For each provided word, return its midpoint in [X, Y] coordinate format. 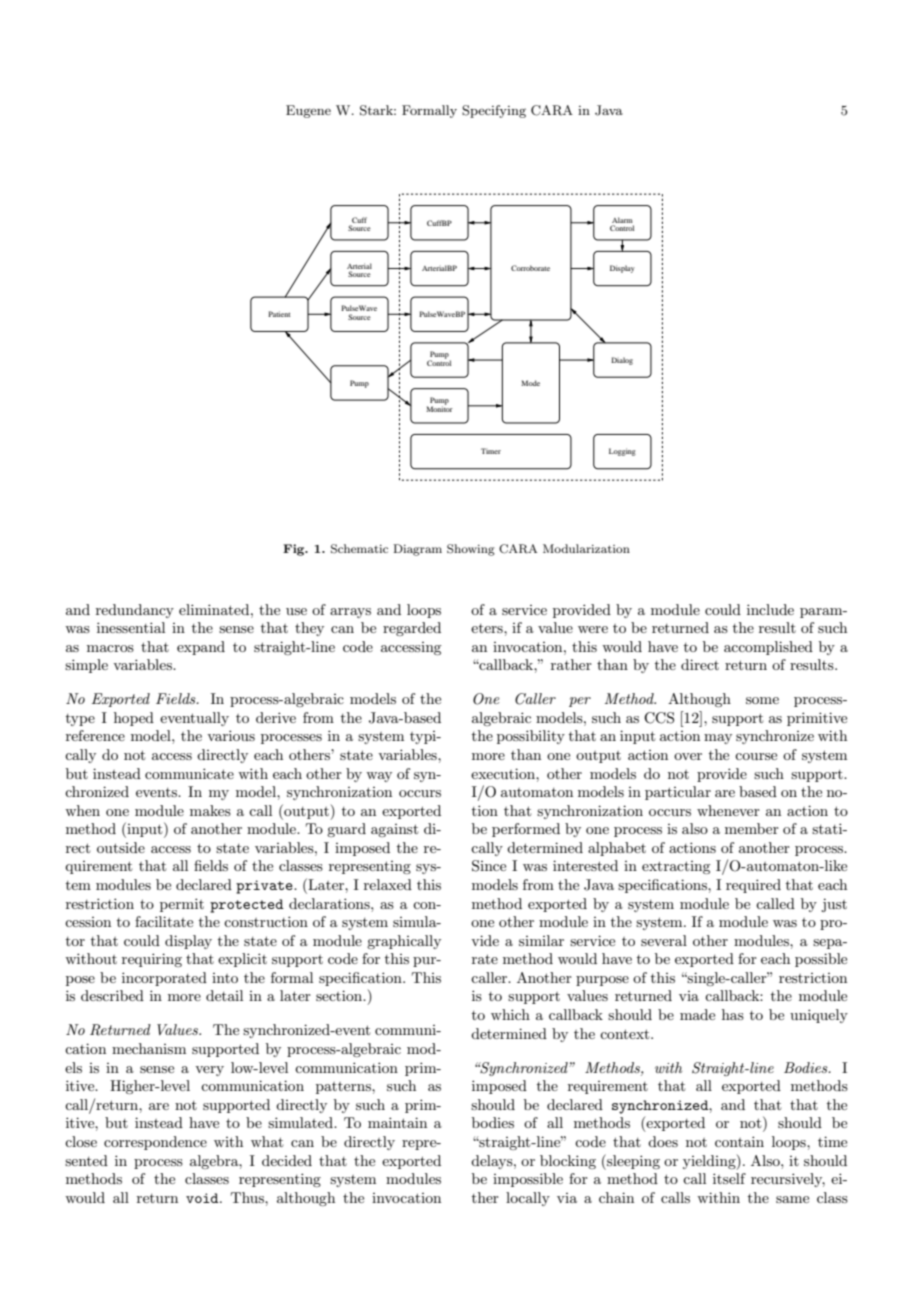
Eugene [308, 111]
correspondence [155, 1143]
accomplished [768, 648]
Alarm [622, 220]
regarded [412, 629]
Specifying [494, 111]
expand [201, 648]
